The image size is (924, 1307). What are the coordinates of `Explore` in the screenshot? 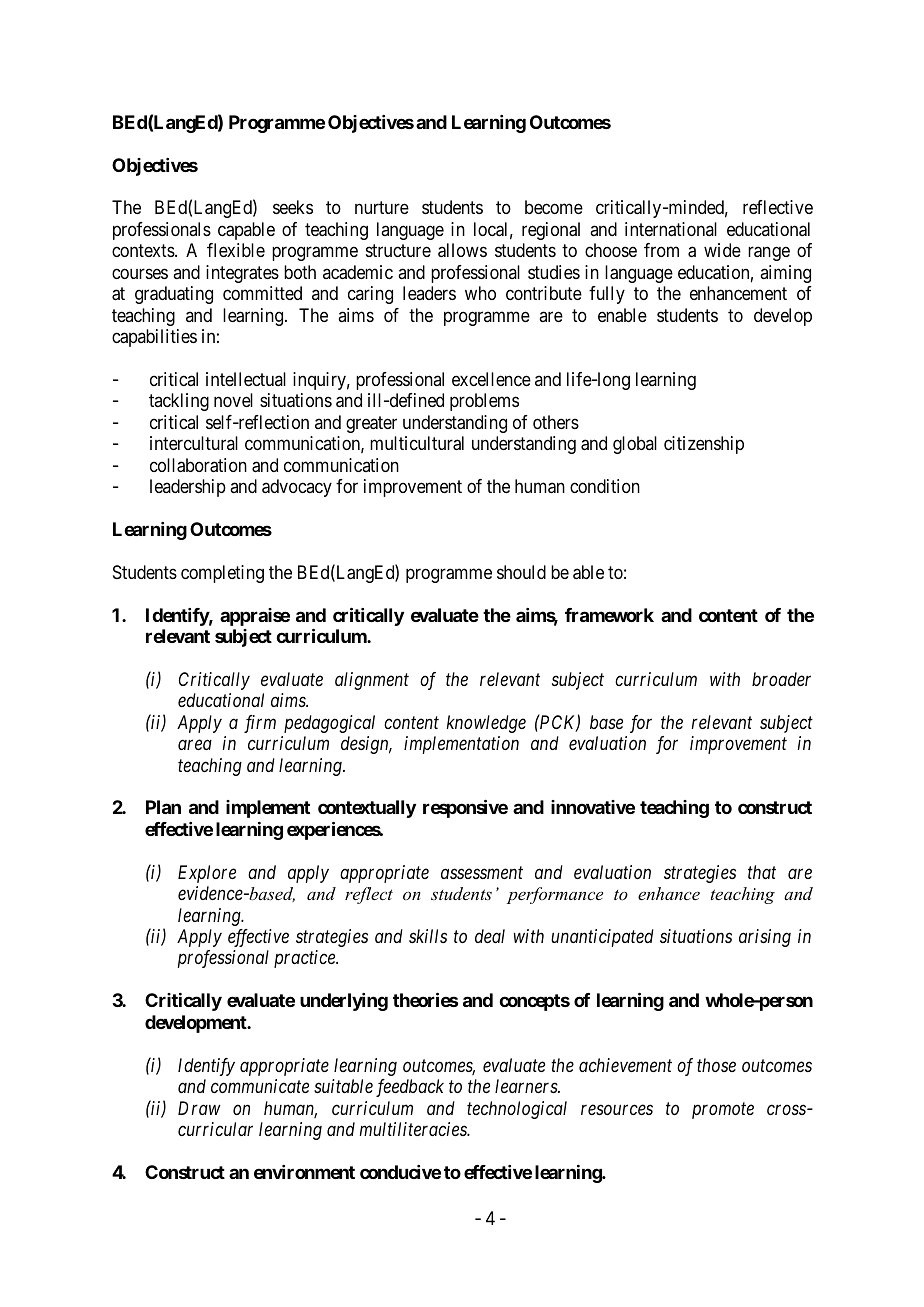 It's located at (207, 874).
